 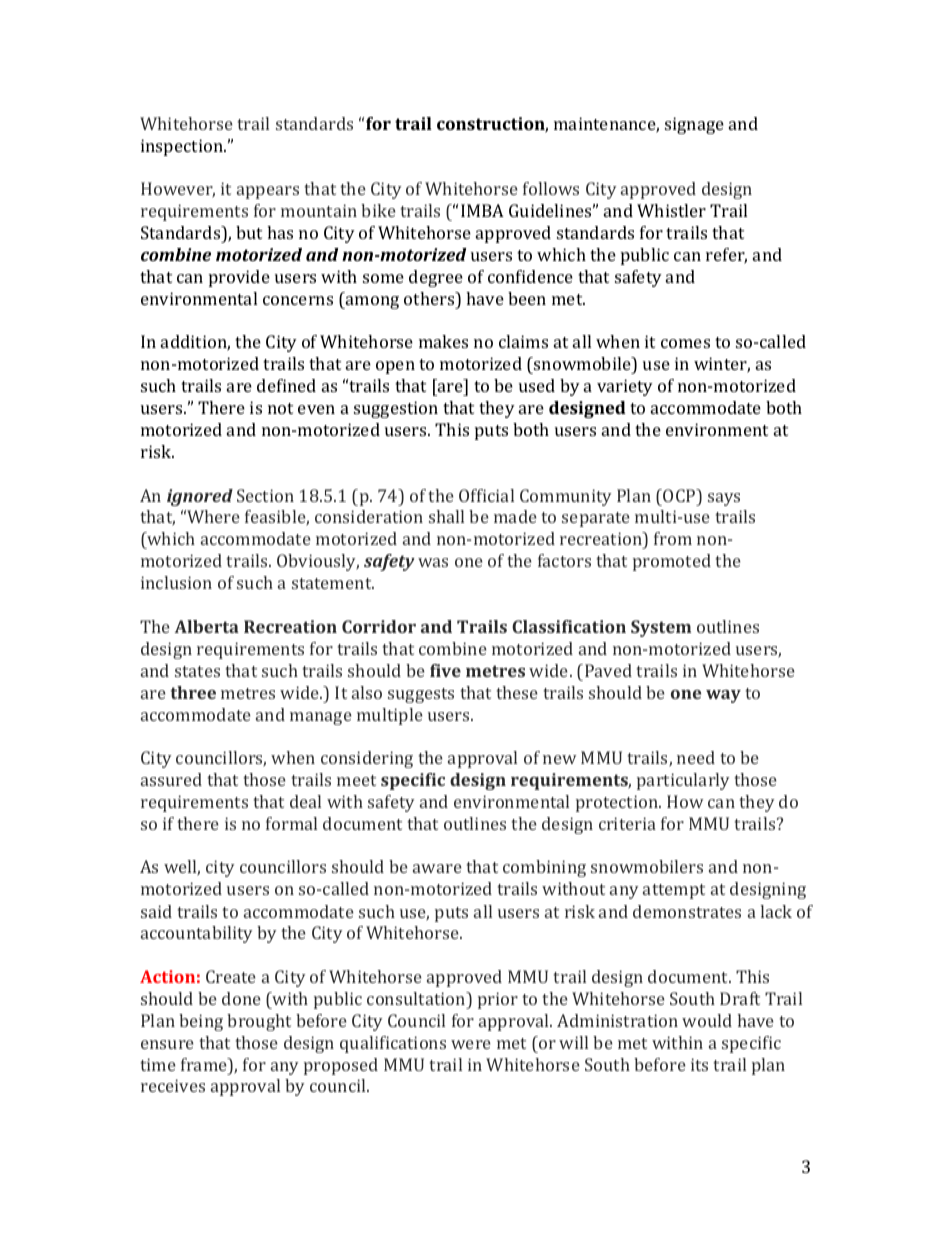 I want to click on frame, so click(x=205, y=1064).
